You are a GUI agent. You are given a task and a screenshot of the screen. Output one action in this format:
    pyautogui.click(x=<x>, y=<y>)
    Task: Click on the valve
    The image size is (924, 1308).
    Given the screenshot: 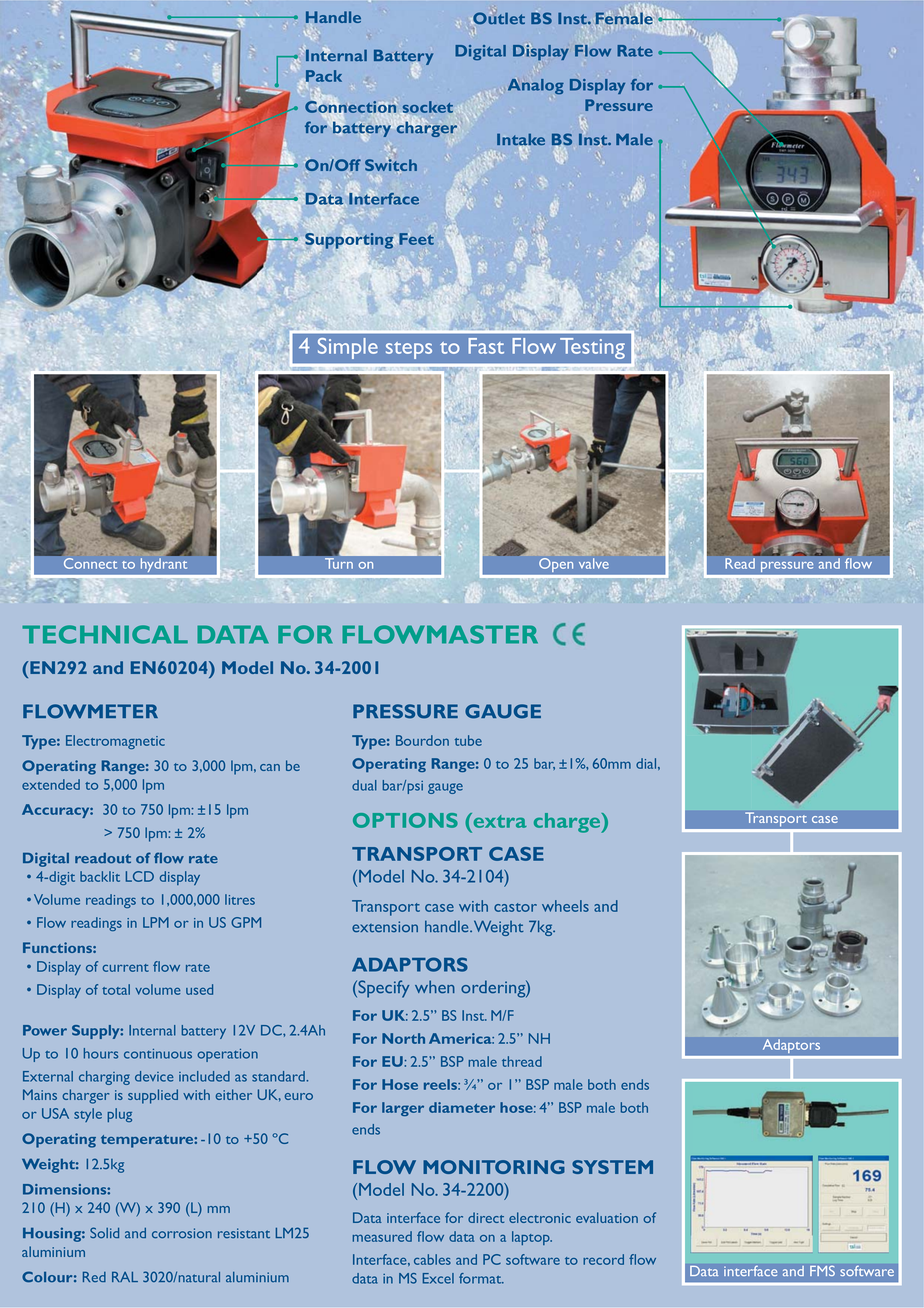 What is the action you would take?
    pyautogui.click(x=594, y=563)
